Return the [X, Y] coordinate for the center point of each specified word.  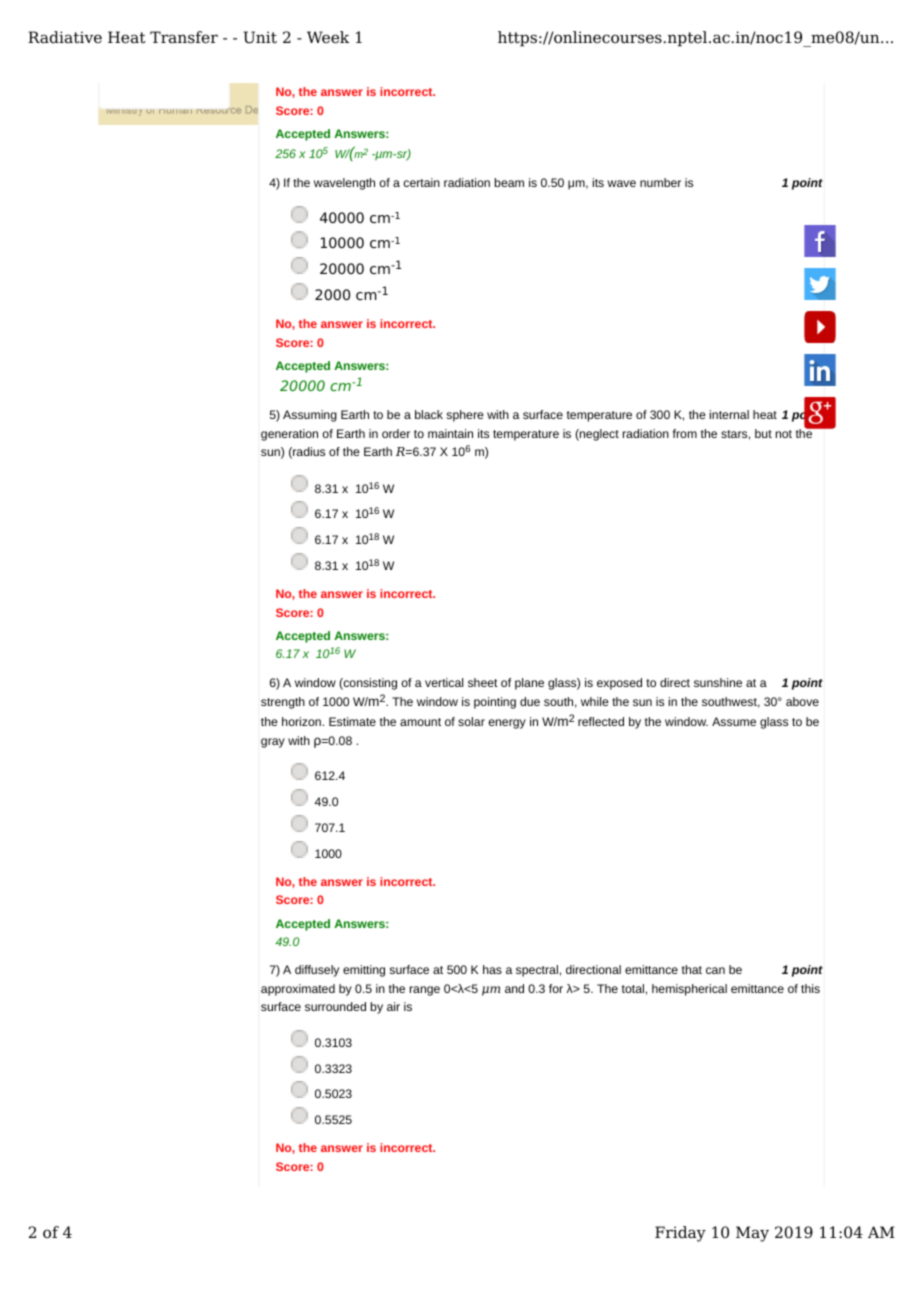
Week [328, 37]
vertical [444, 682]
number [660, 182]
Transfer [184, 37]
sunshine [718, 682]
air [393, 1006]
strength [283, 703]
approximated [298, 990]
